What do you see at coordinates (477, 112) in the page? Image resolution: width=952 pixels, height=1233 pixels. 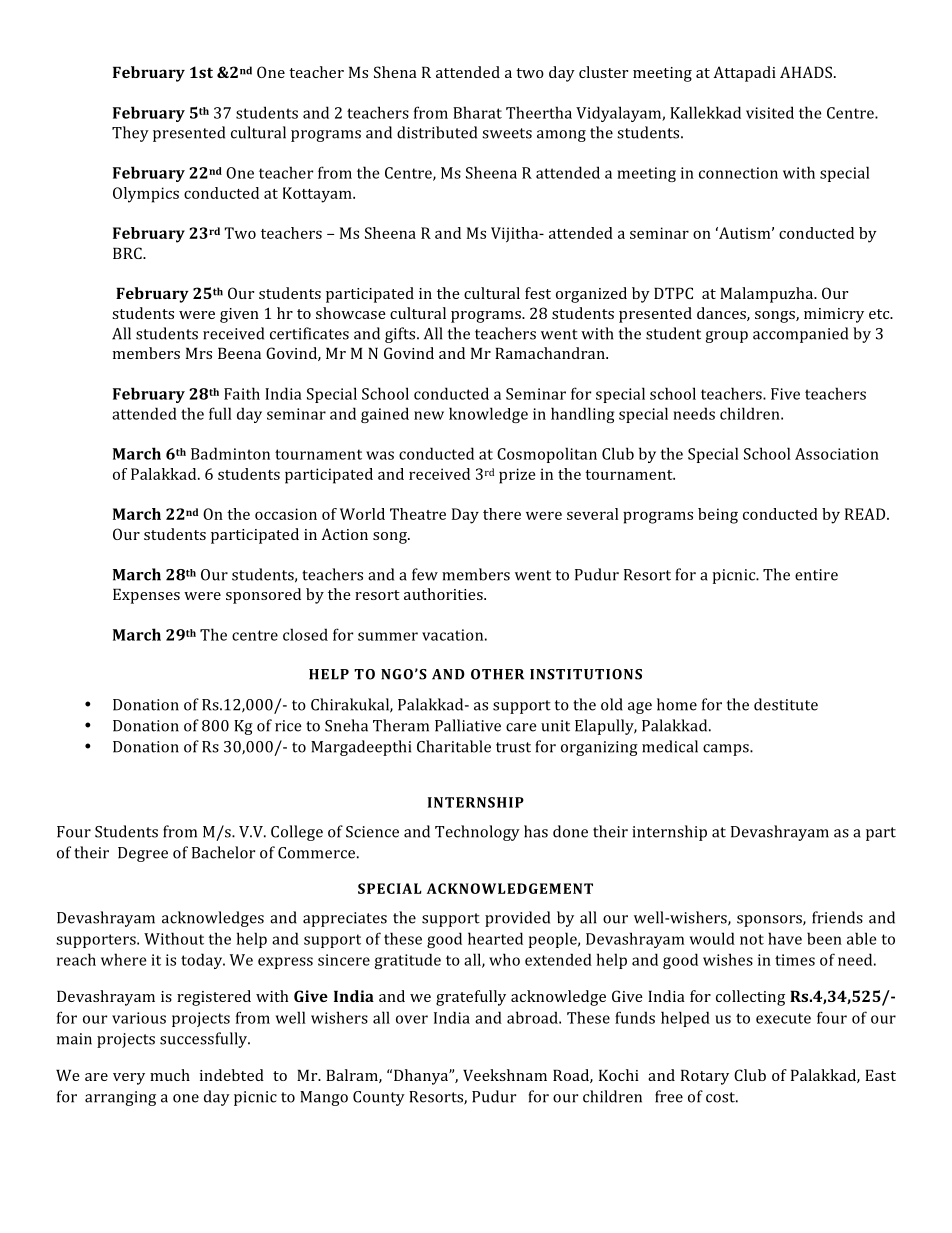 I see `Bharat` at bounding box center [477, 112].
